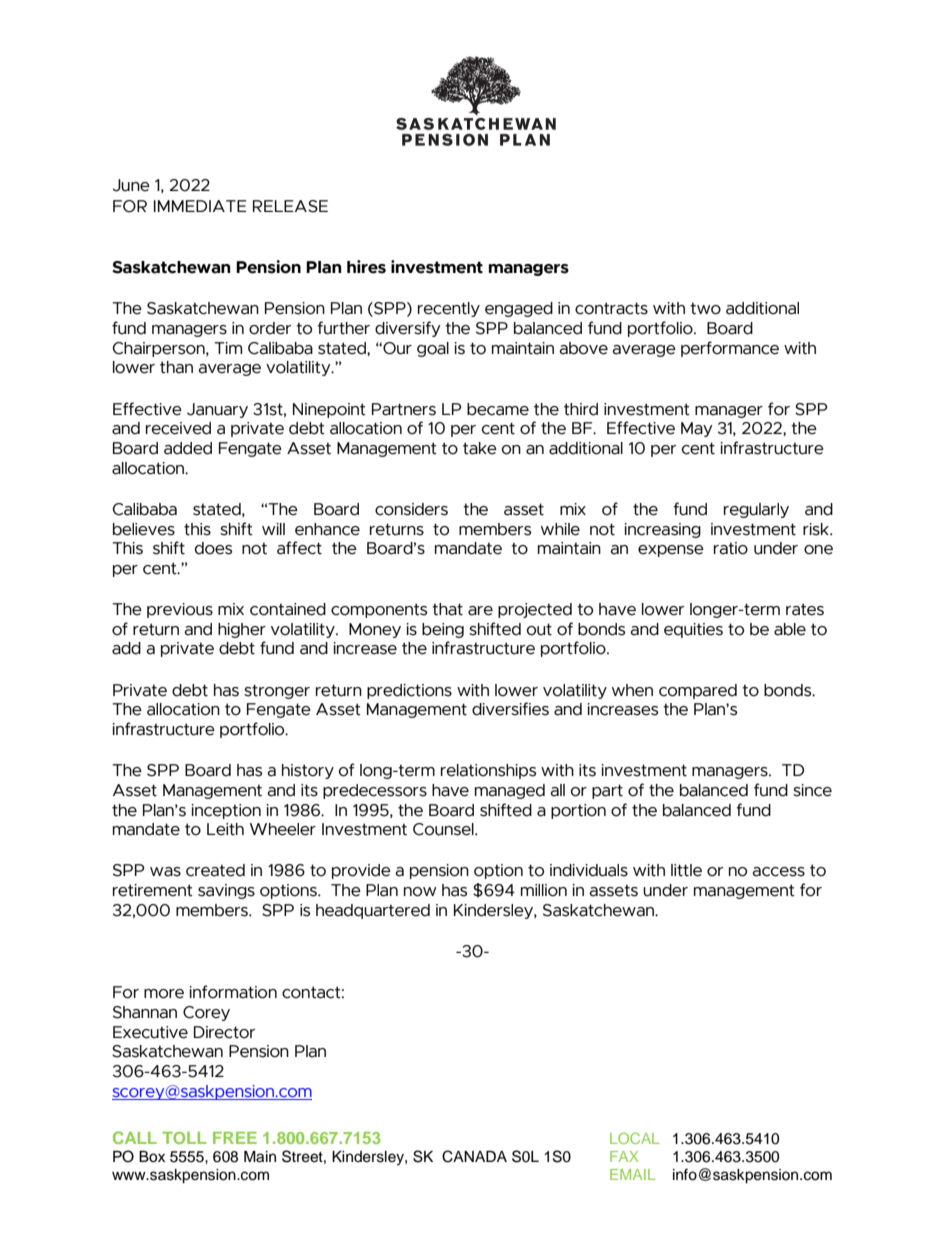 The image size is (952, 1233). What do you see at coordinates (200, 206) in the document?
I see `IMMEDIATE` at bounding box center [200, 206].
